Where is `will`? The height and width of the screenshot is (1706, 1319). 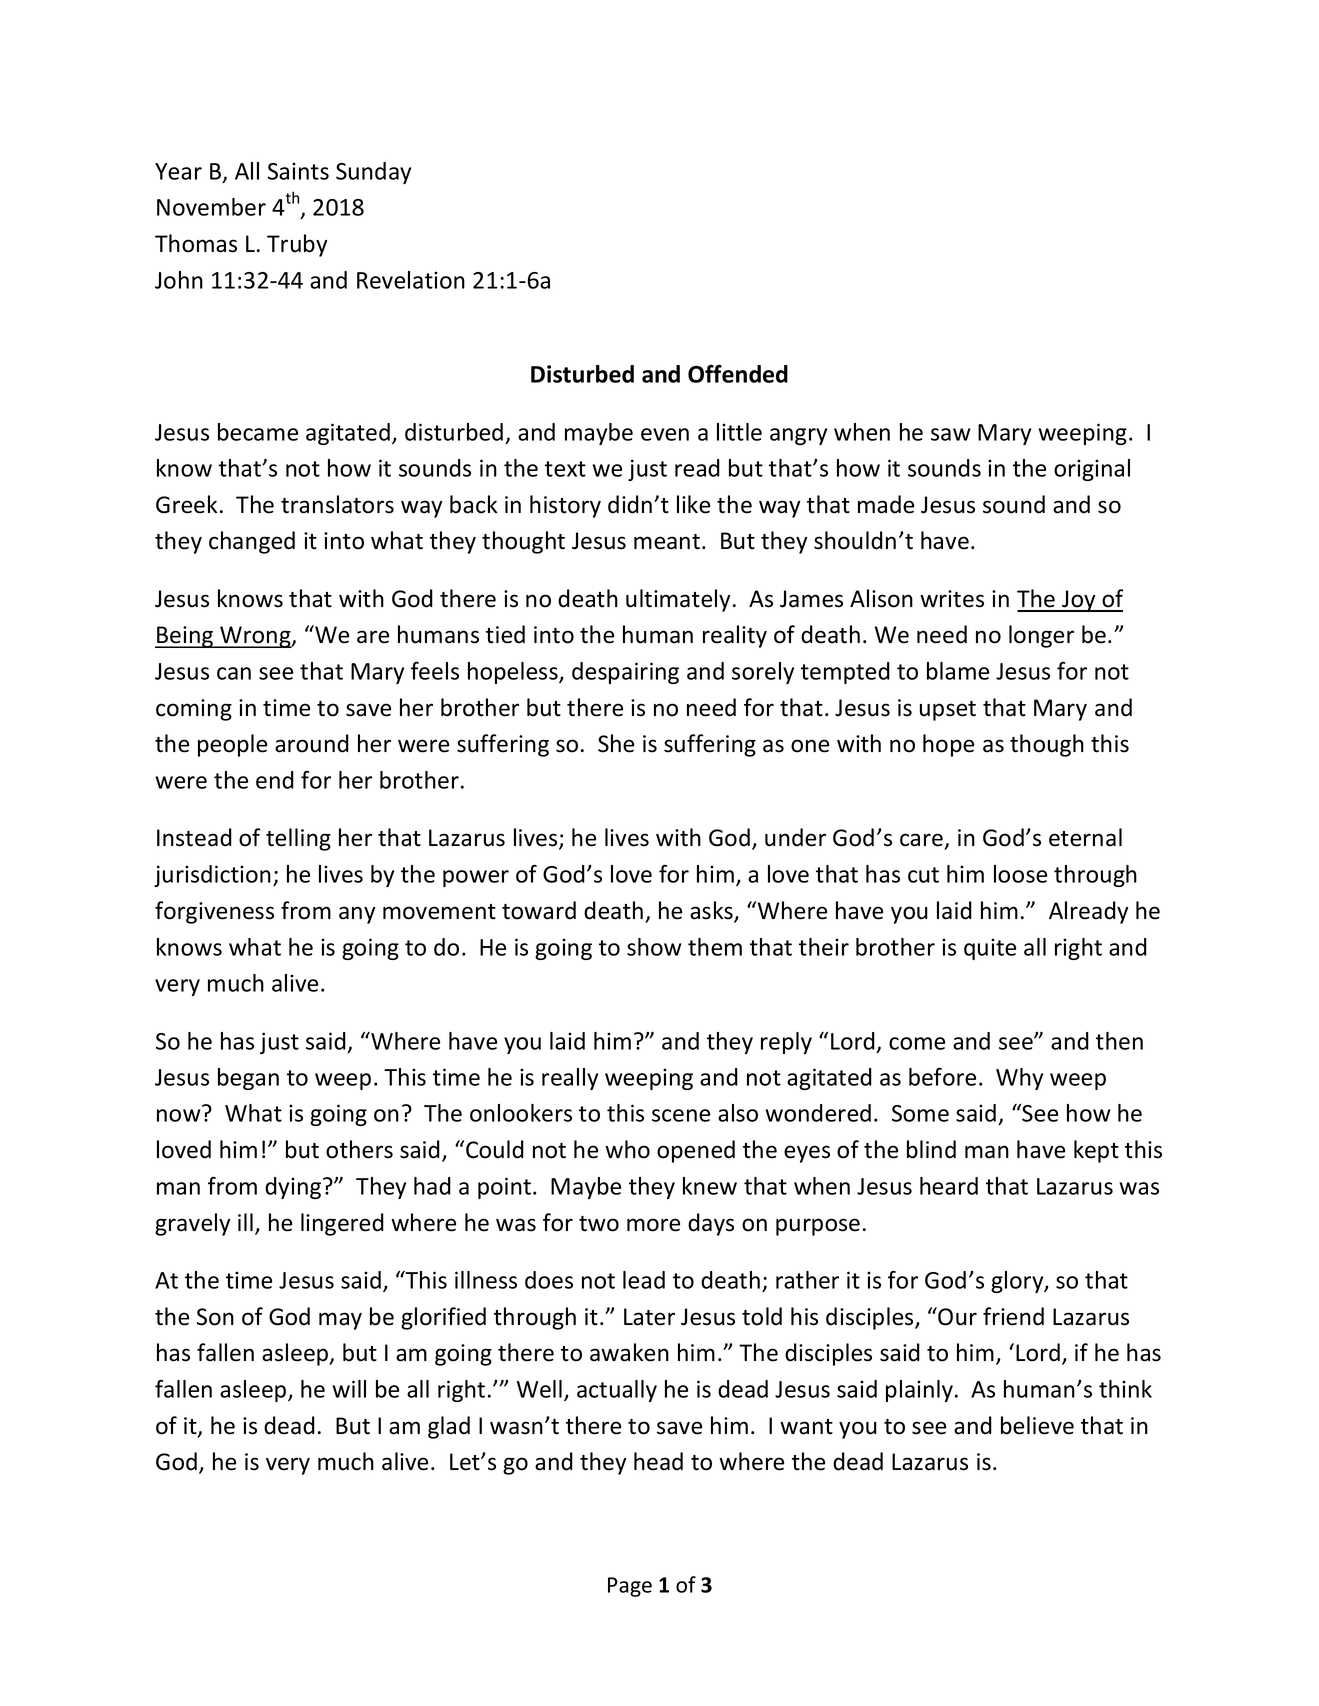
will is located at coordinates (349, 1389).
